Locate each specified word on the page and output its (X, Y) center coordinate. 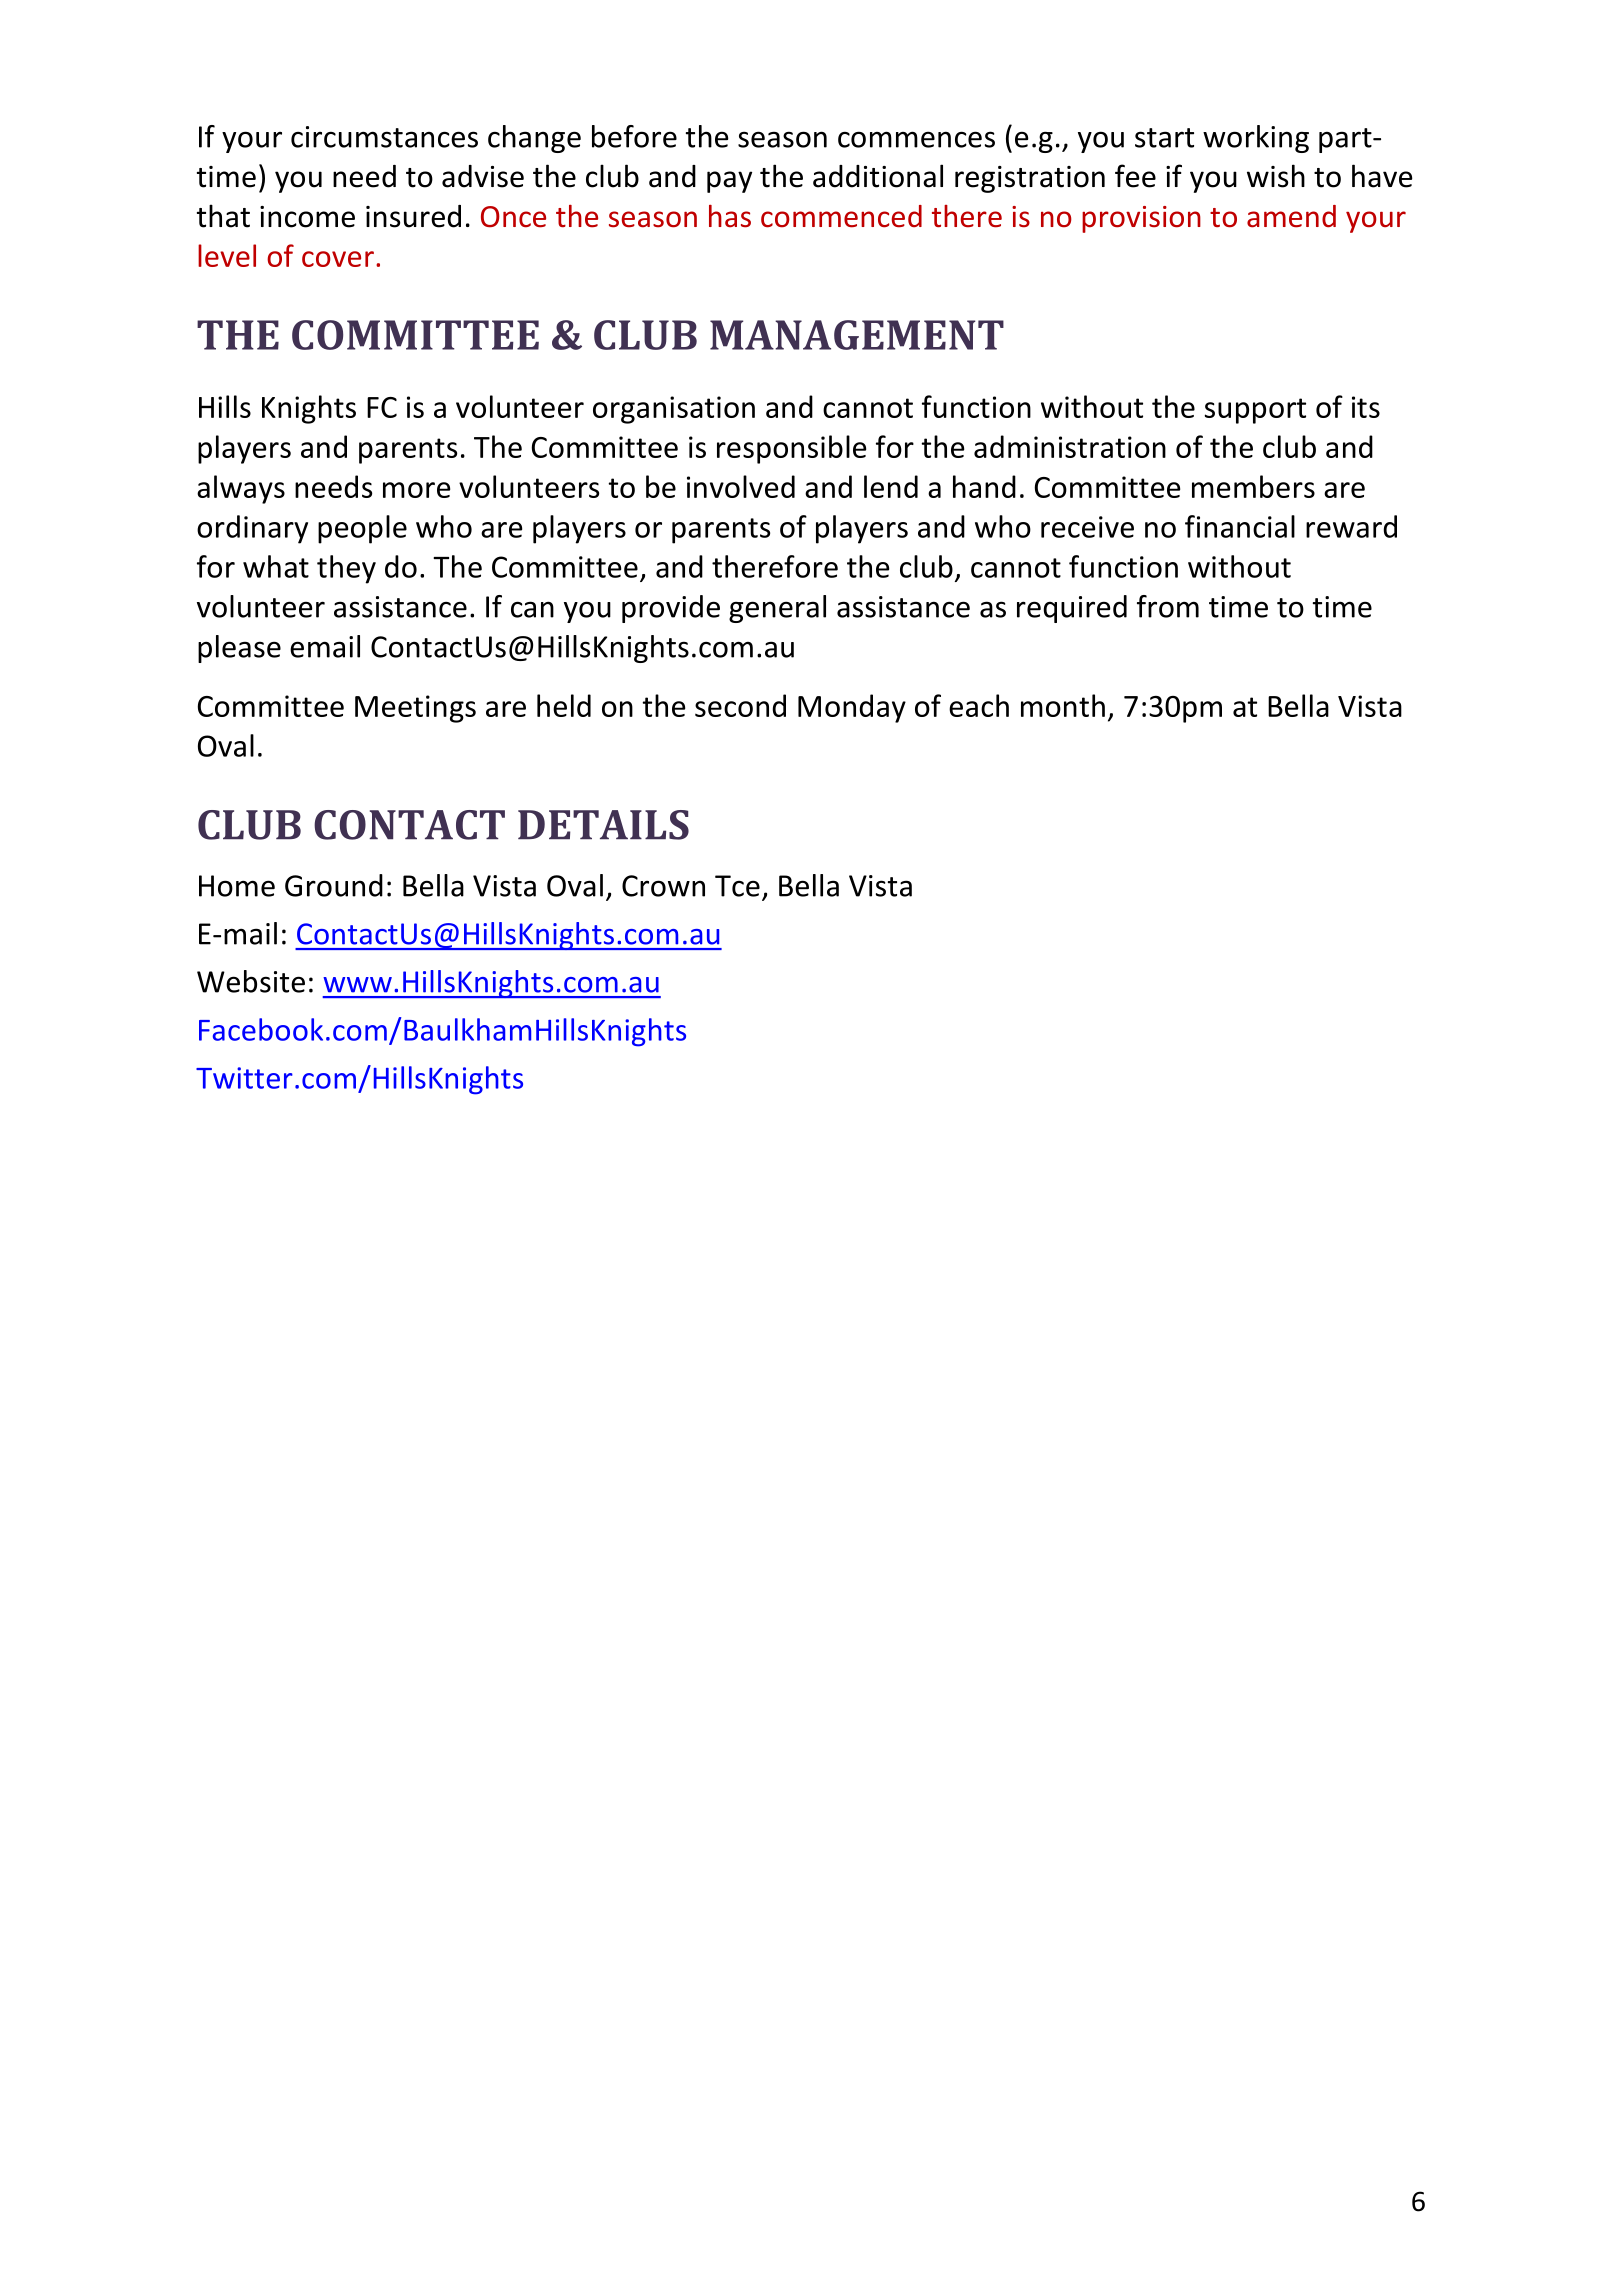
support (1255, 411)
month (1063, 705)
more (416, 490)
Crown (663, 886)
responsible (791, 449)
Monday (852, 708)
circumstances (384, 137)
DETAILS (603, 825)
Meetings (415, 709)
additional (878, 176)
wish (1276, 176)
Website (251, 981)
